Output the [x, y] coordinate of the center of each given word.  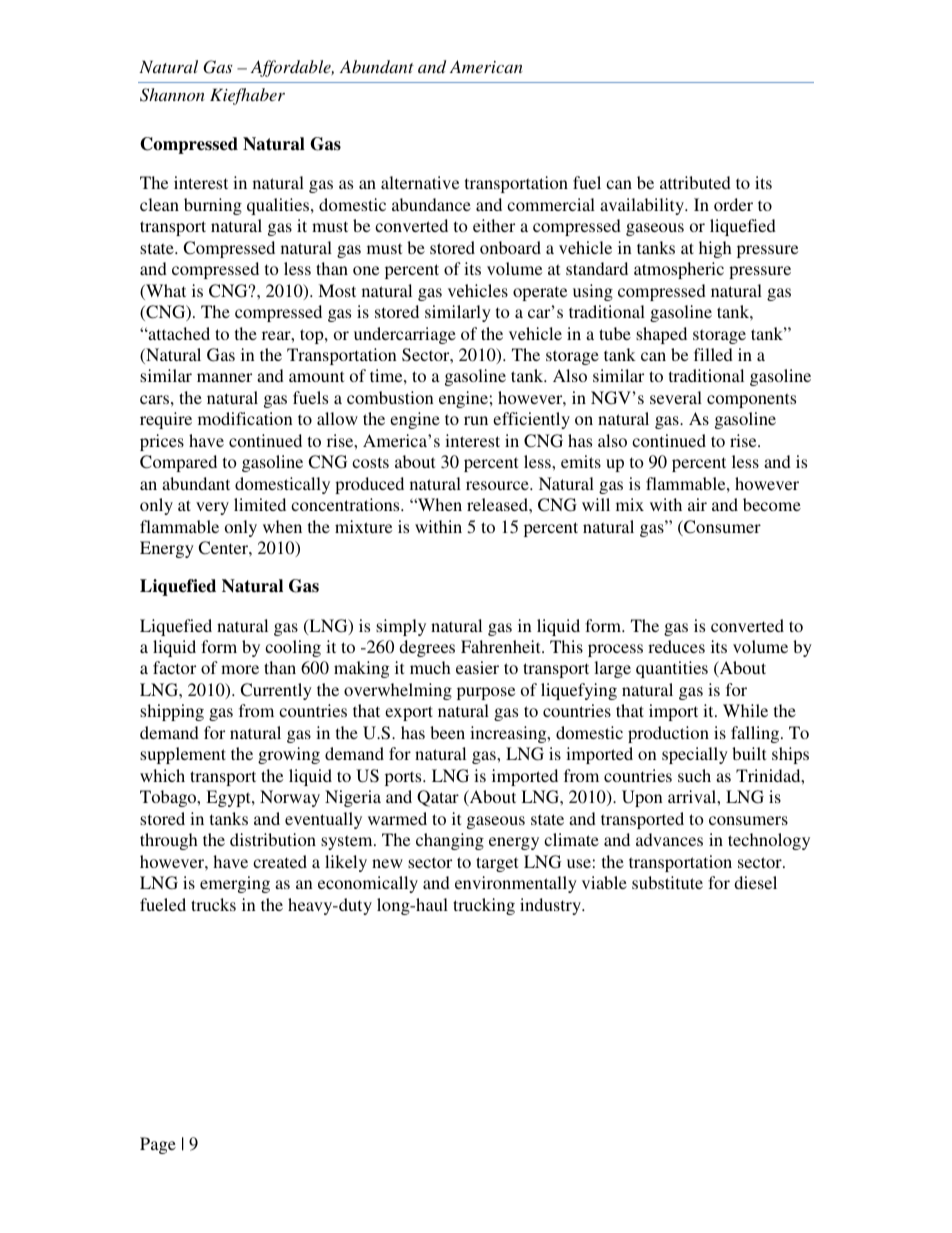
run [476, 420]
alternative [420, 182]
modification [245, 418]
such [694, 775]
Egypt [229, 798]
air [697, 504]
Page [158, 1145]
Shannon [172, 95]
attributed [695, 182]
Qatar [438, 798]
